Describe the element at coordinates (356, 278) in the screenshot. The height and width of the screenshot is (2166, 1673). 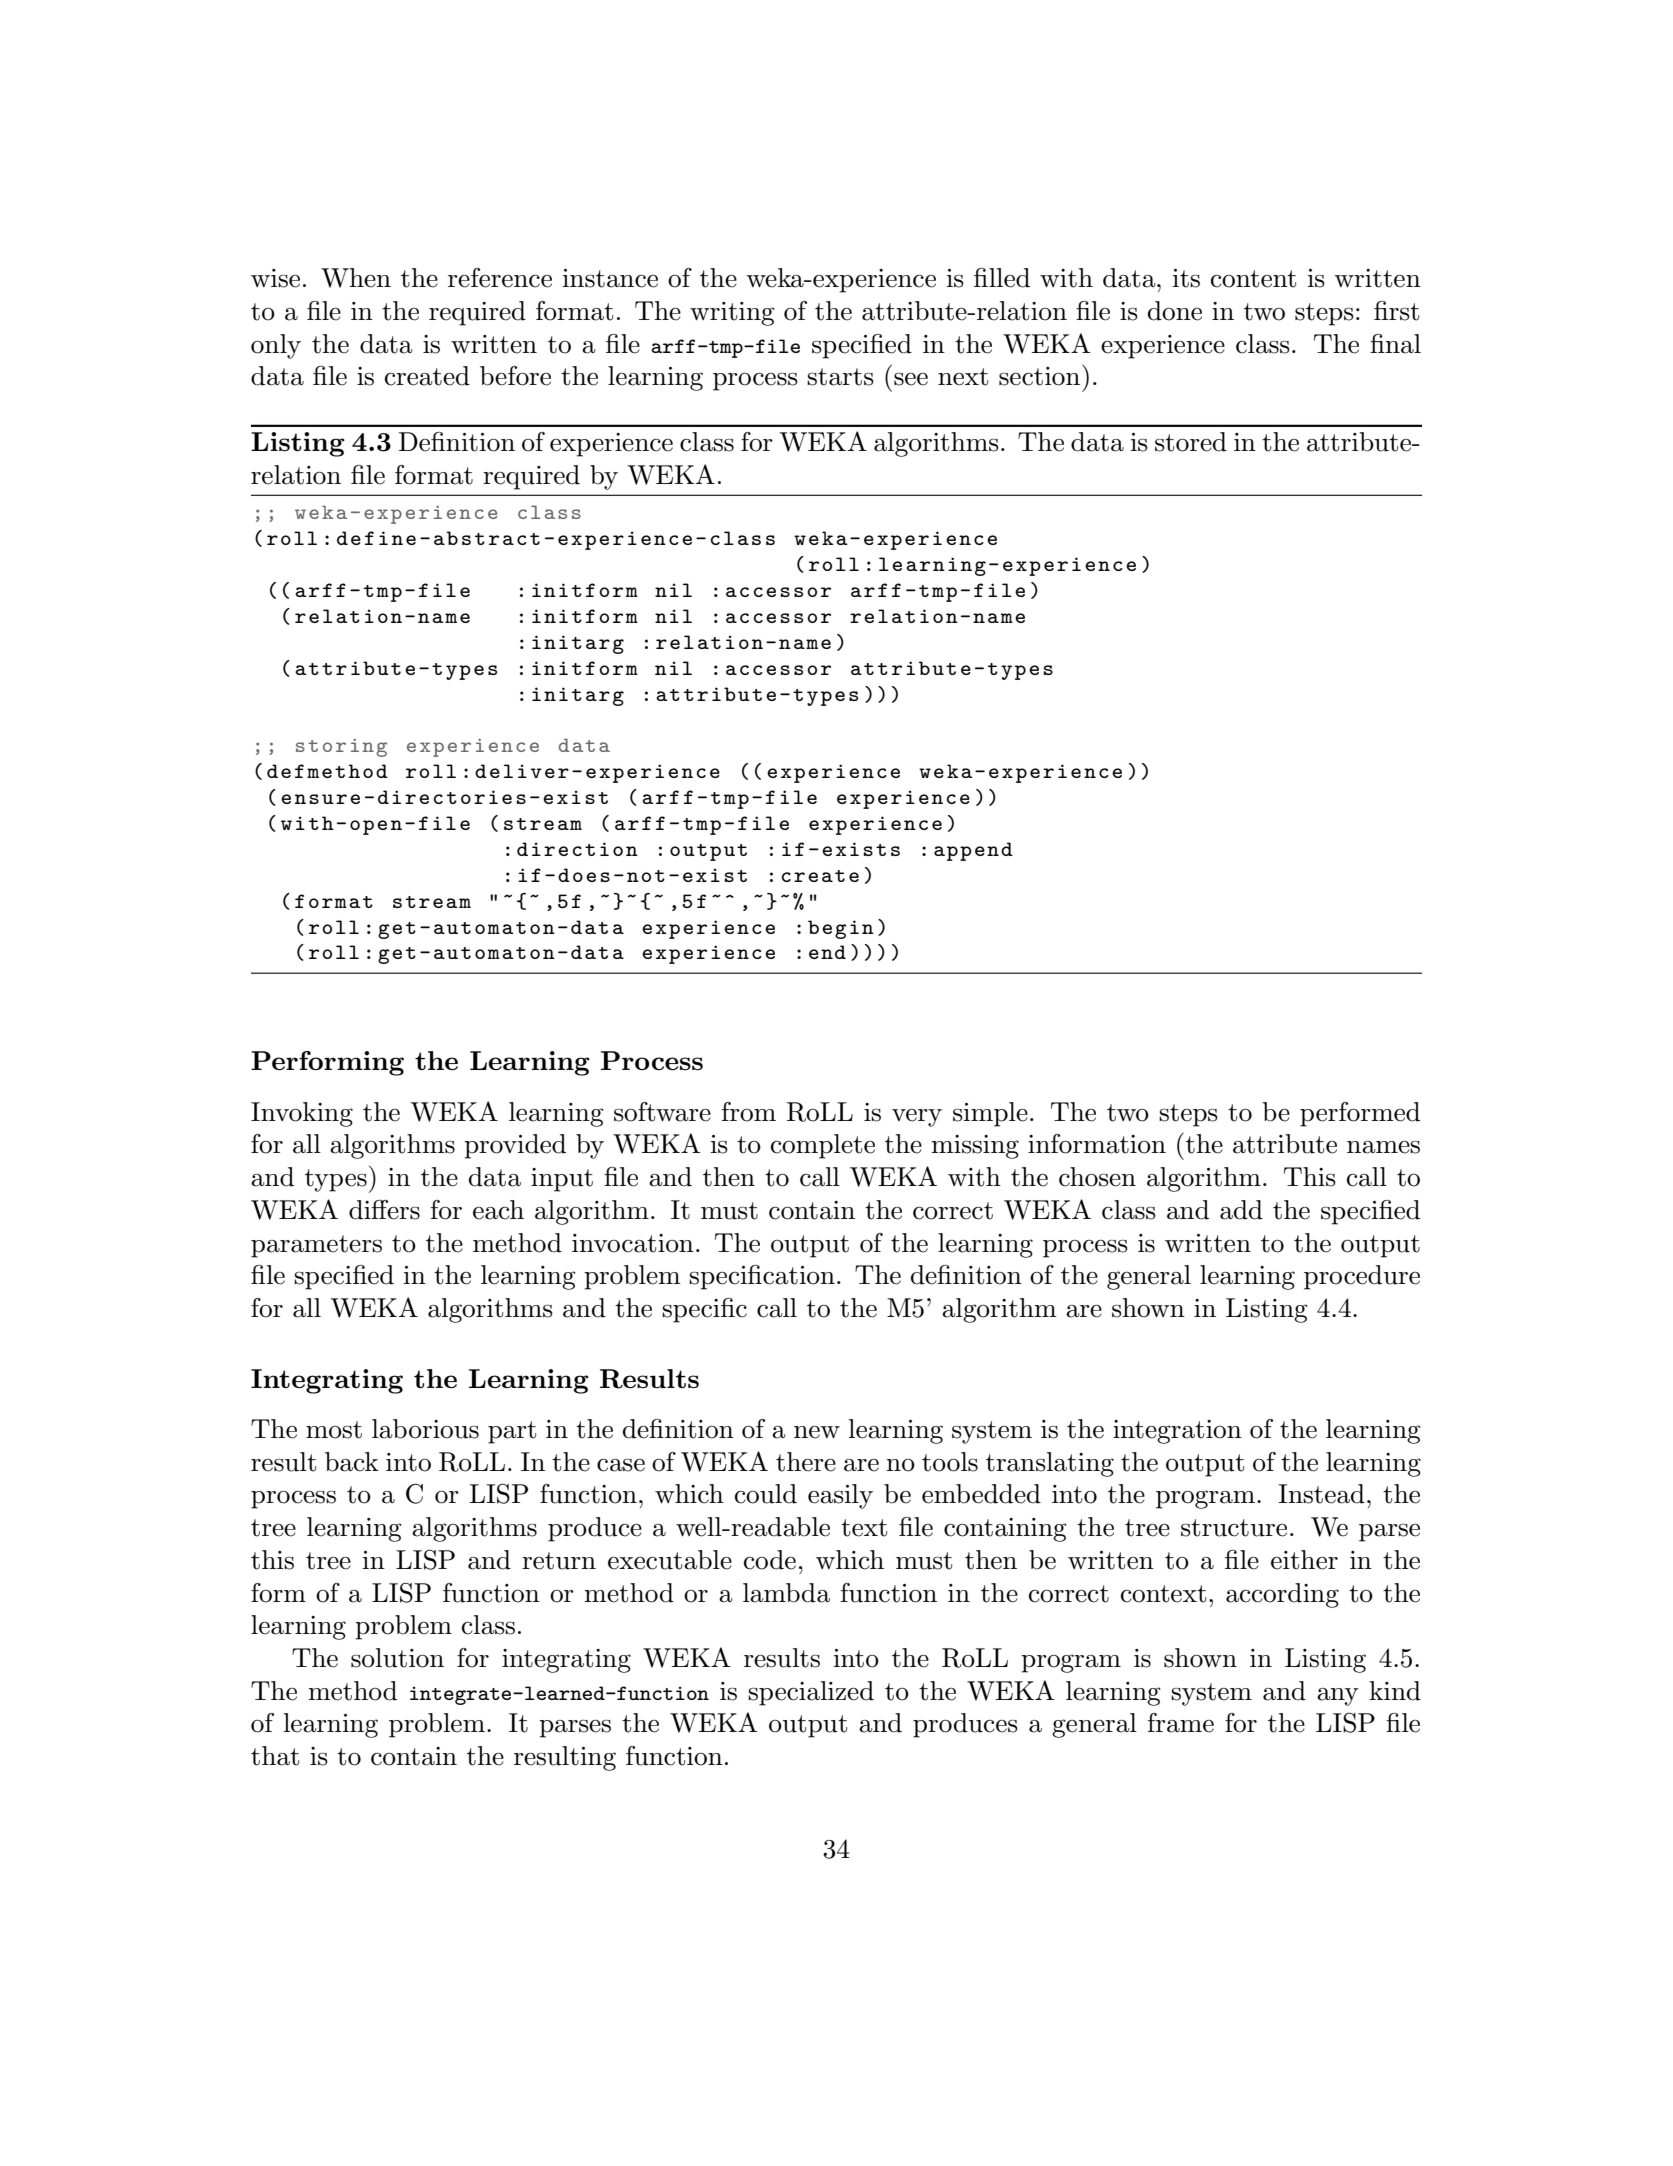
I see `When` at that location.
